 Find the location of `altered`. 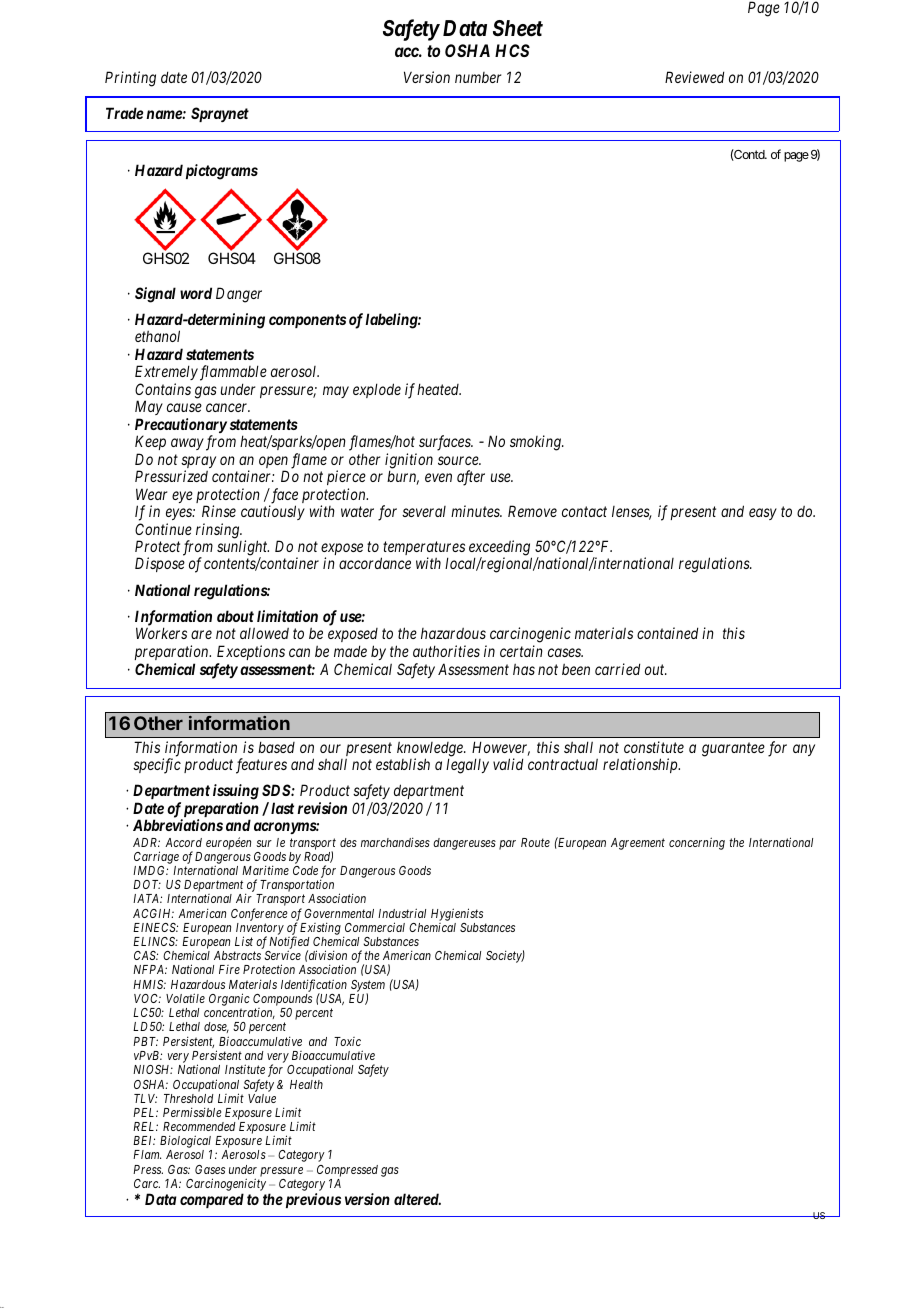

altered is located at coordinates (417, 1199).
